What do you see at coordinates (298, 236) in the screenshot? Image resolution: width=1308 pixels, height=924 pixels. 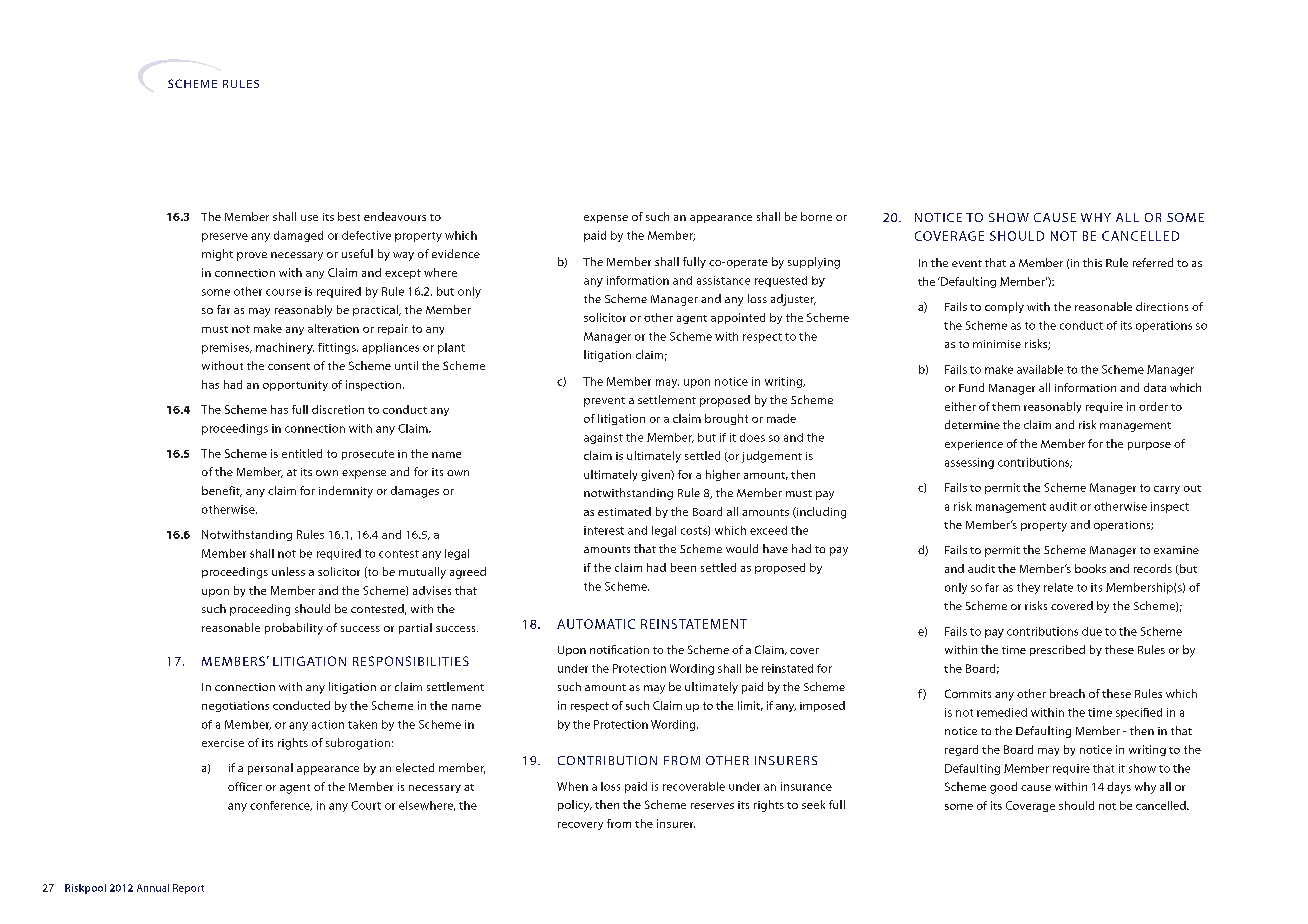 I see `damaged` at bounding box center [298, 236].
